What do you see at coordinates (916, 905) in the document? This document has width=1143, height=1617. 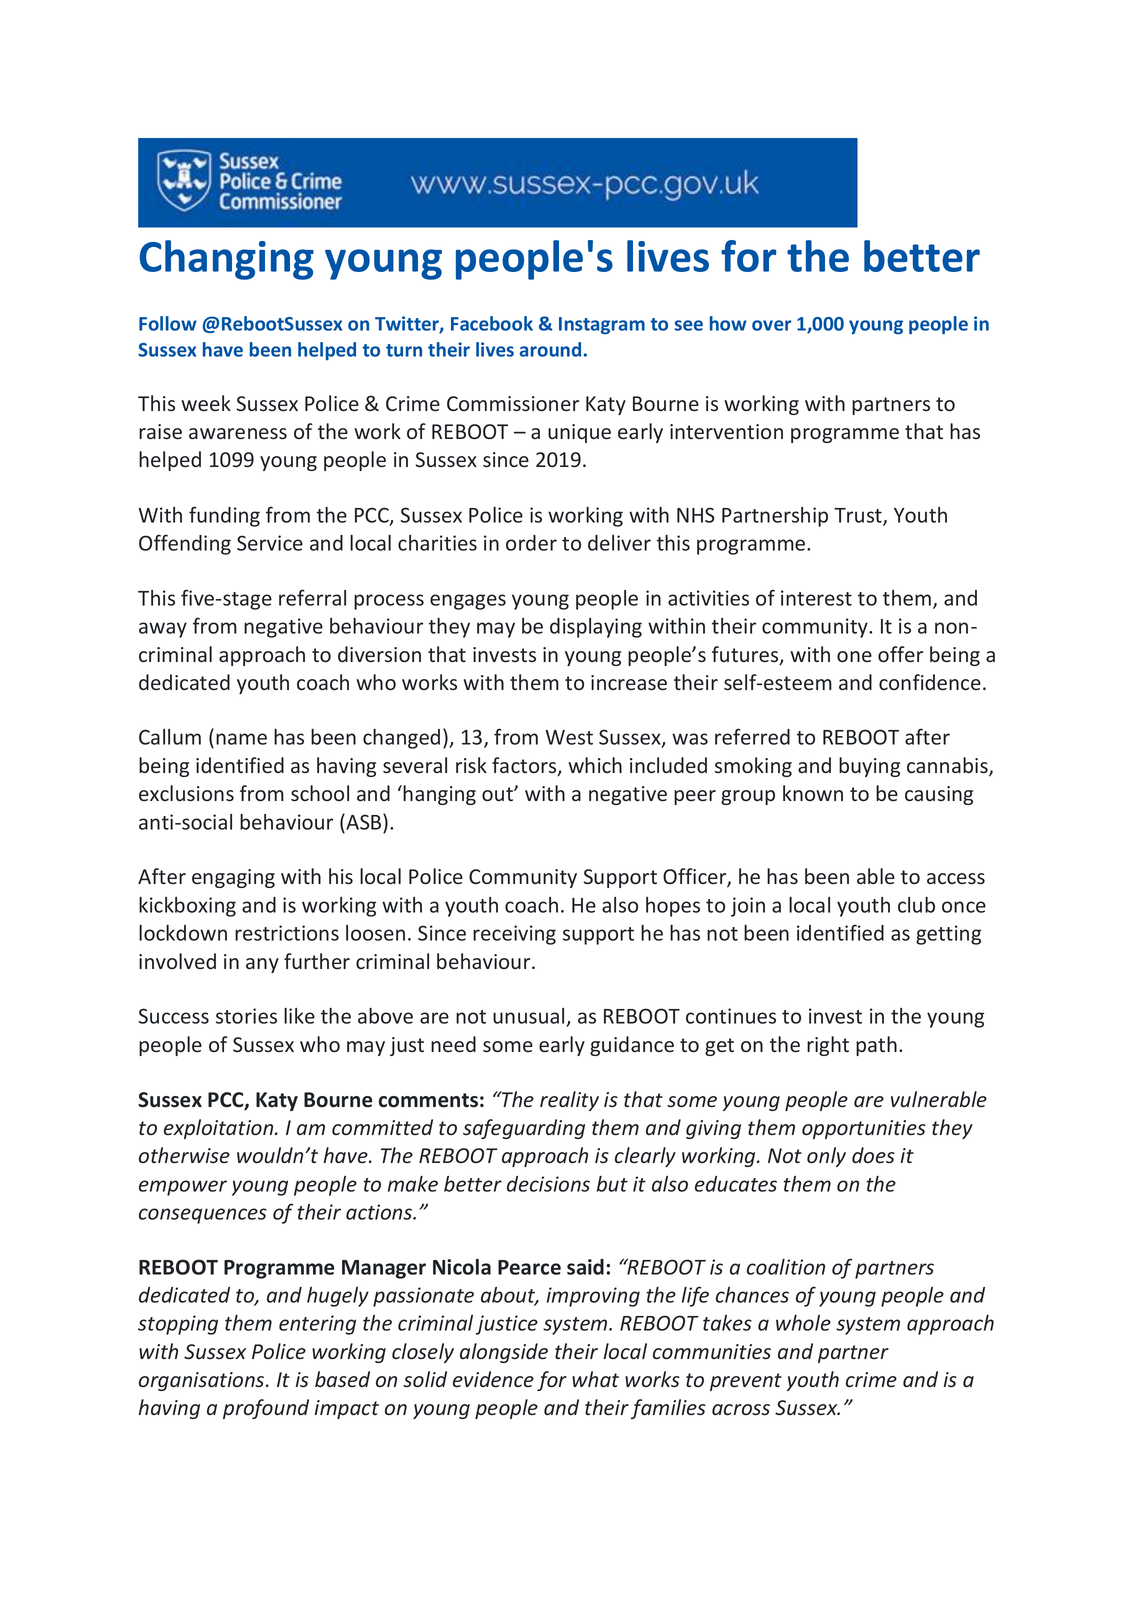 I see `club` at bounding box center [916, 905].
